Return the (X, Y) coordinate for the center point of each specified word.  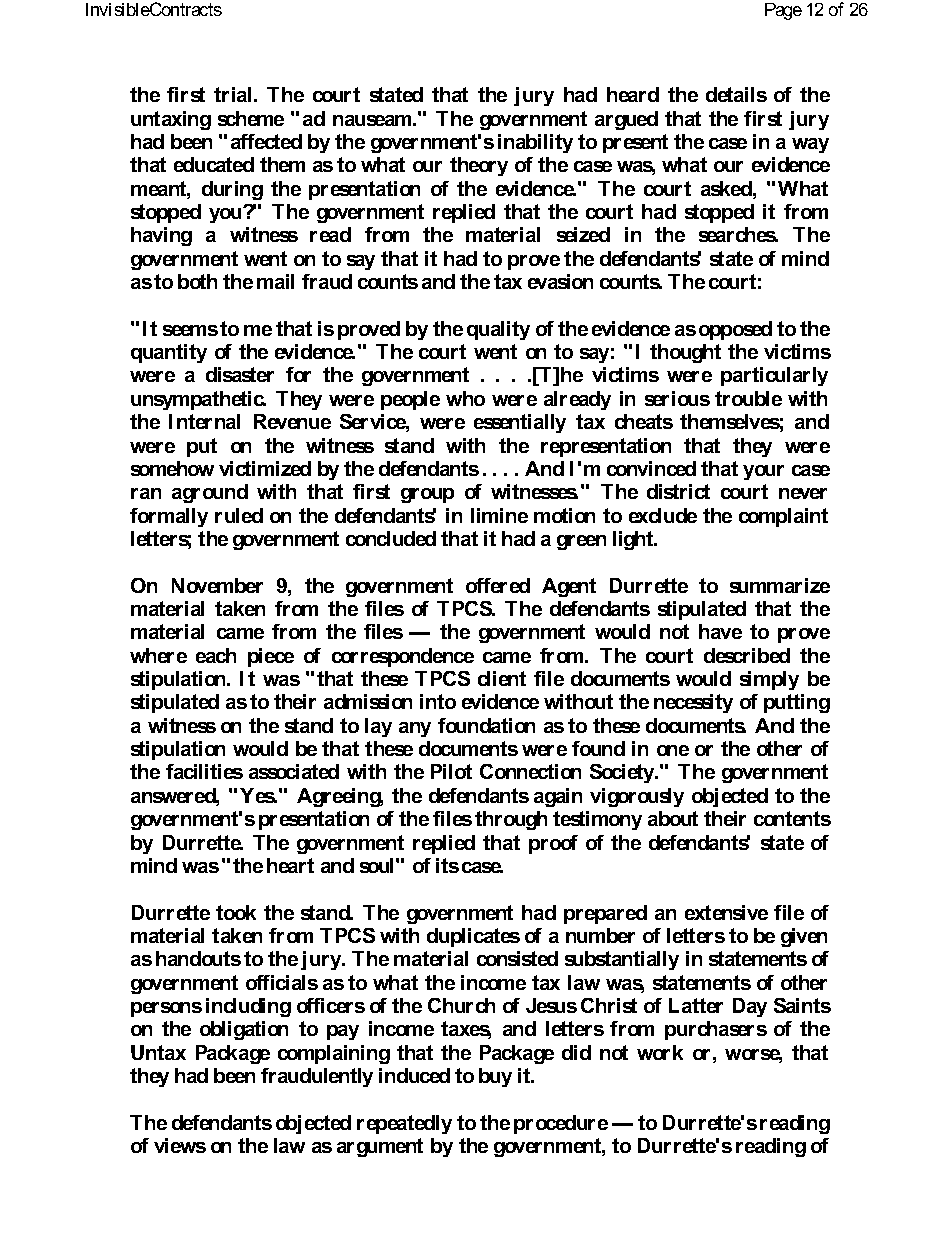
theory (479, 166)
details (736, 94)
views (180, 1145)
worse (753, 1056)
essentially (520, 423)
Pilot (451, 771)
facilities (204, 771)
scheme (251, 118)
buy (495, 1077)
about (673, 818)
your (763, 472)
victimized (265, 468)
